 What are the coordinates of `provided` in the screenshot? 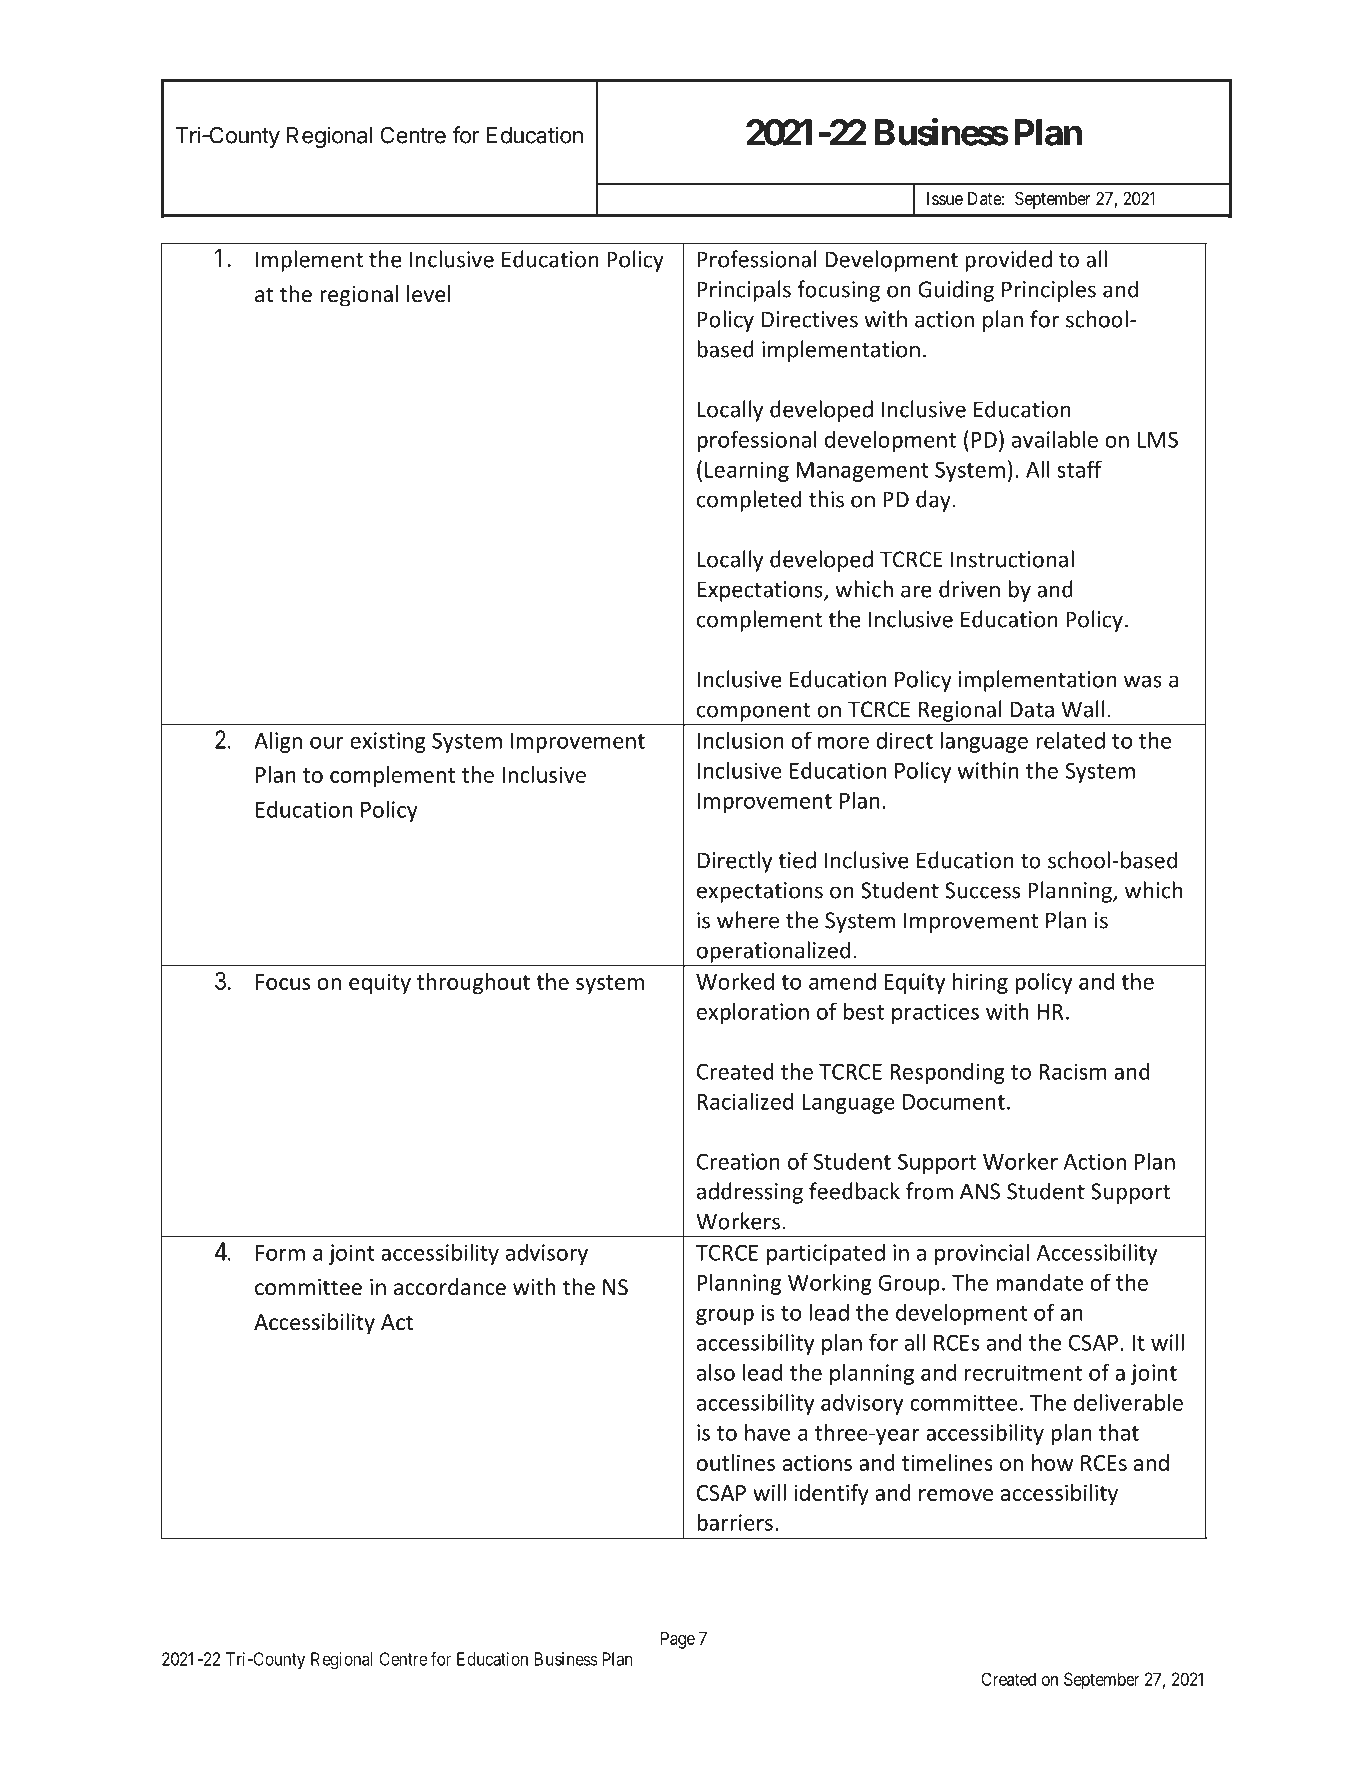 It's located at (1008, 261).
